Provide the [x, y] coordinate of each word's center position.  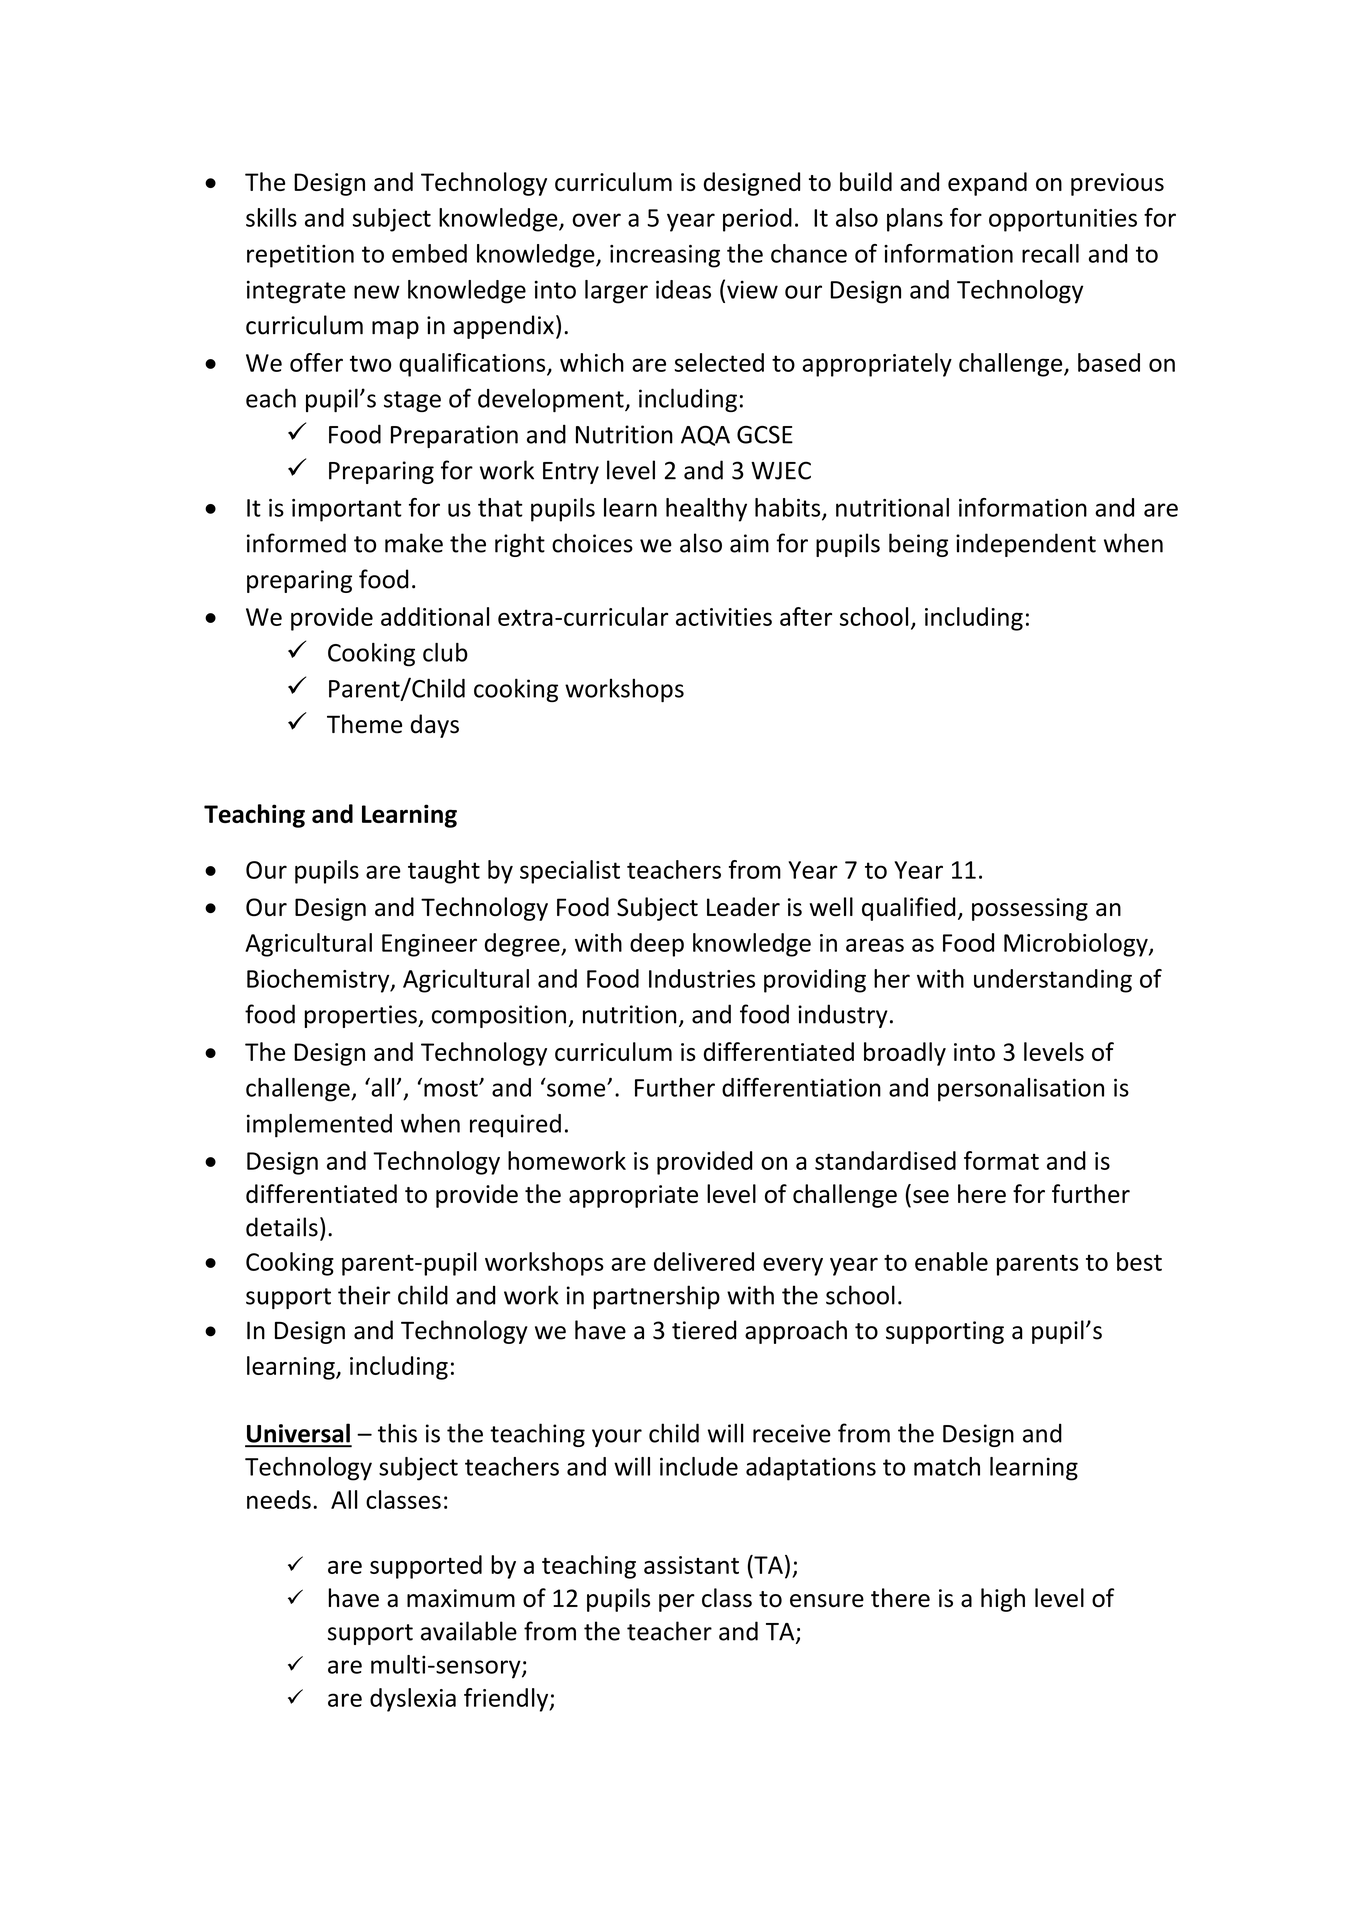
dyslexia [413, 1700]
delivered [704, 1261]
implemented [319, 1126]
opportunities [1063, 220]
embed [429, 253]
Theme [364, 724]
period [757, 220]
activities [724, 617]
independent [1026, 545]
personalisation [1021, 1090]
